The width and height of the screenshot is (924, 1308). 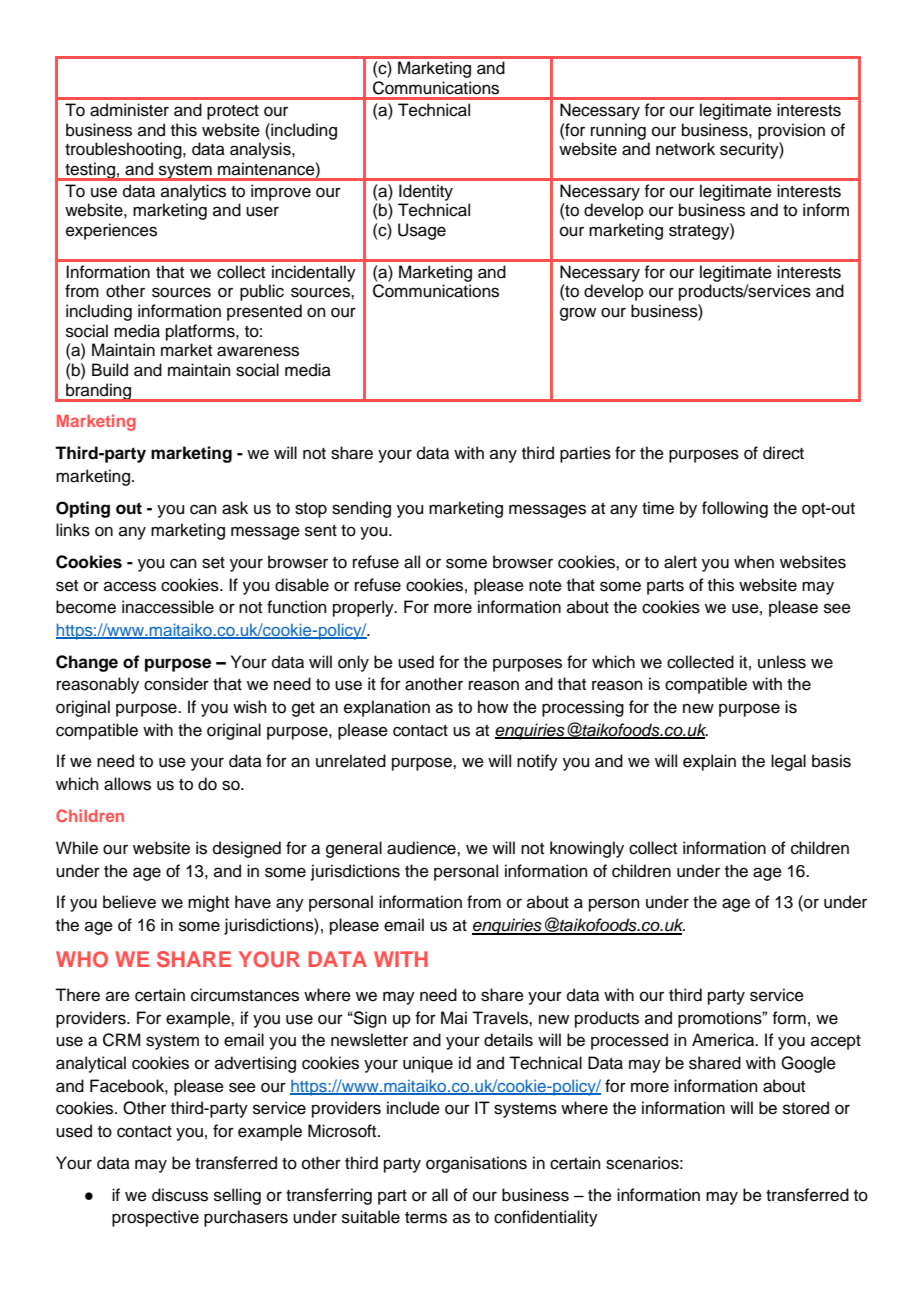 I want to click on discuss, so click(x=180, y=1195).
